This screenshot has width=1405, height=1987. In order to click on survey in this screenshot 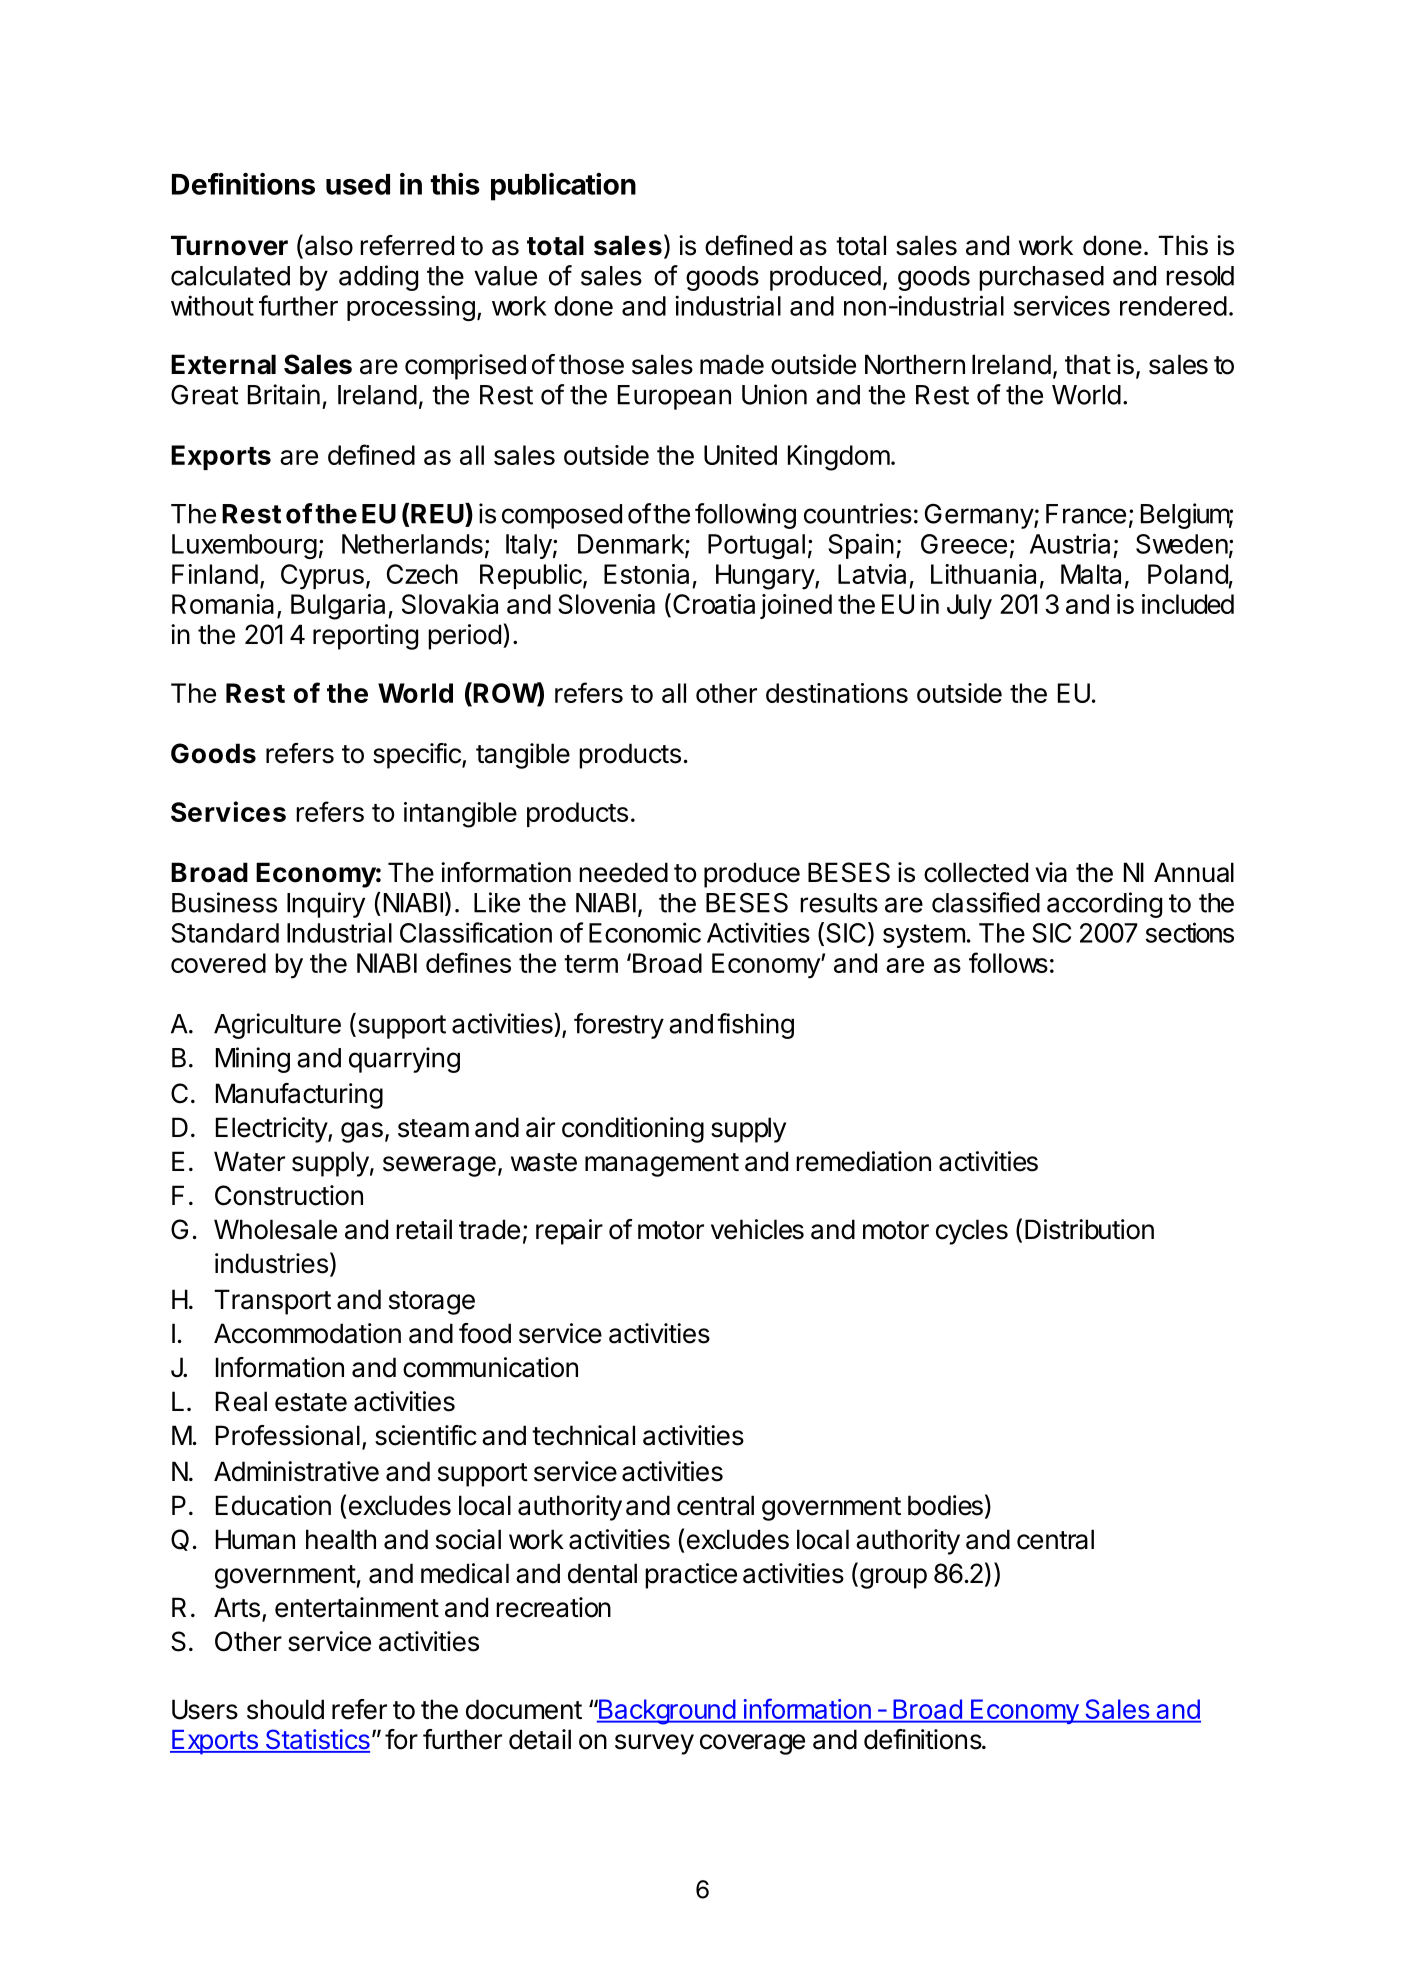, I will do `click(654, 1744)`.
